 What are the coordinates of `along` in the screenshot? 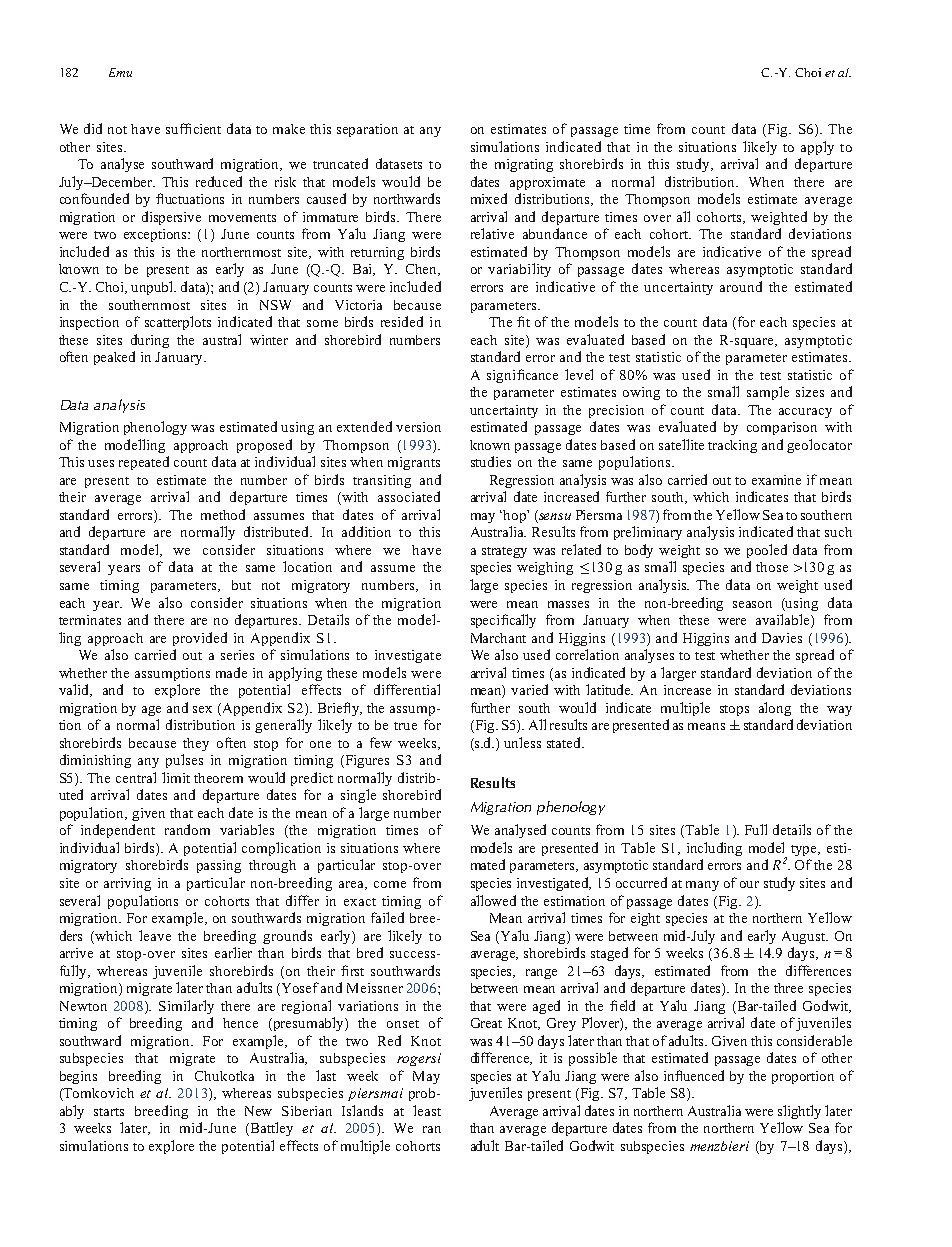 It's located at (775, 709).
